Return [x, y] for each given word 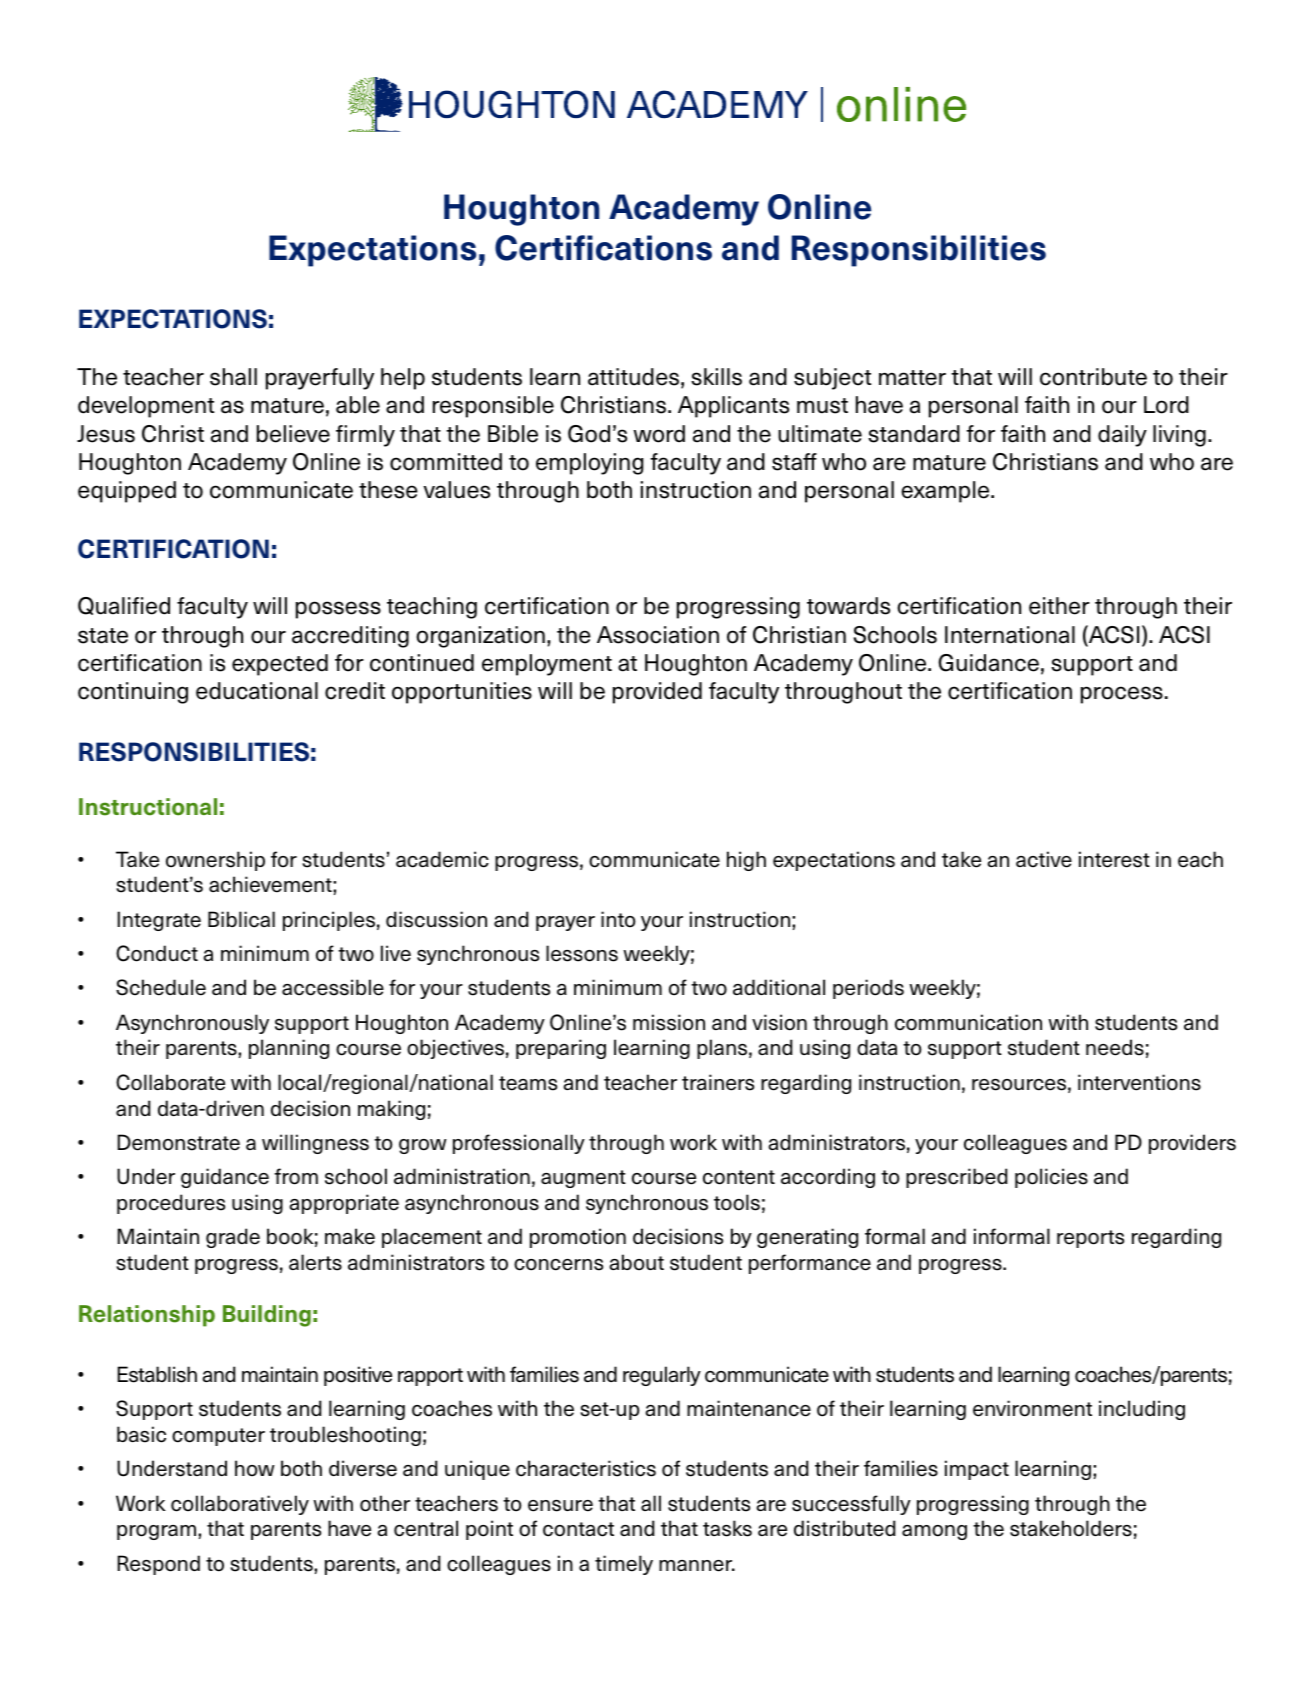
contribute [1093, 377]
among [934, 1532]
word [659, 434]
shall [233, 377]
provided [657, 693]
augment [583, 1179]
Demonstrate [178, 1142]
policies [1051, 1178]
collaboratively [240, 1505]
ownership [215, 861]
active [1044, 859]
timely [624, 1565]
